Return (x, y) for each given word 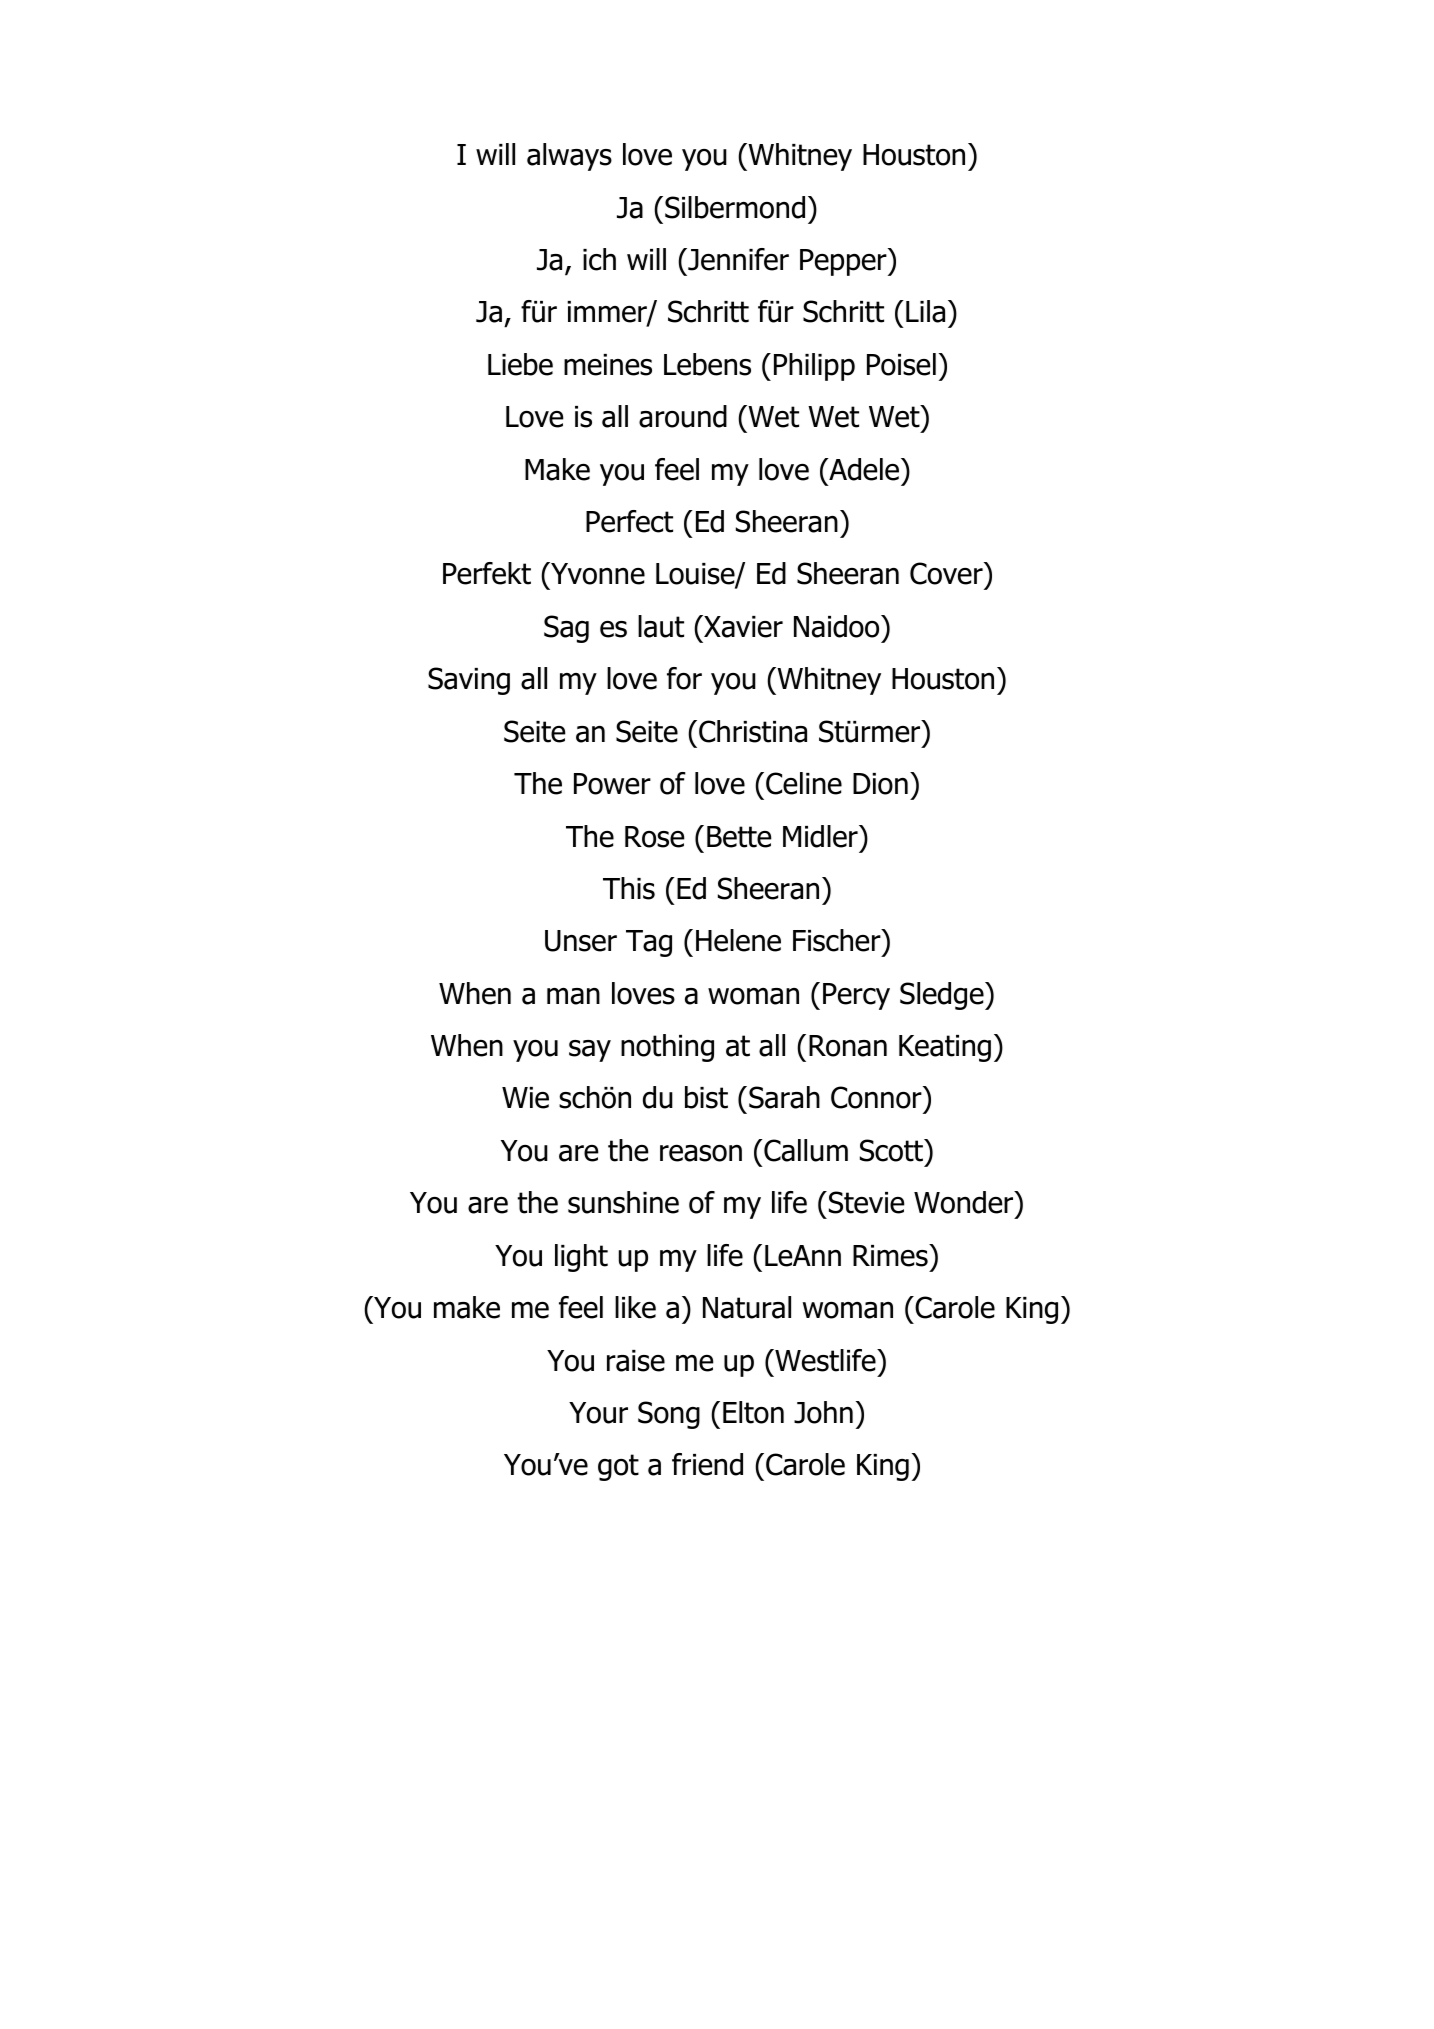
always (569, 157)
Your (598, 1413)
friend (707, 1464)
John (823, 1412)
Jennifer (737, 259)
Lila (925, 311)
